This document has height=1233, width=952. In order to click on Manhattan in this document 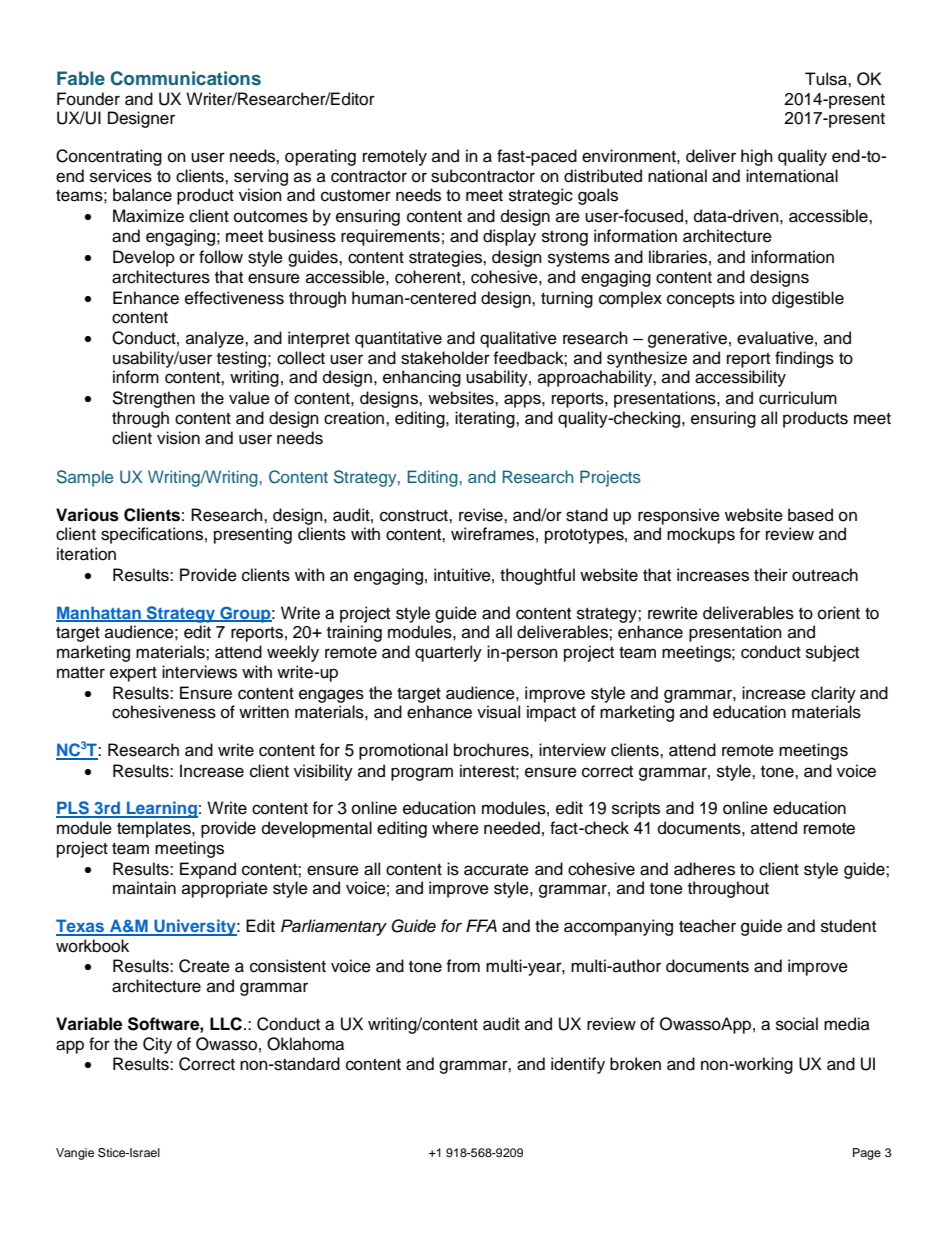, I will do `click(99, 613)`.
